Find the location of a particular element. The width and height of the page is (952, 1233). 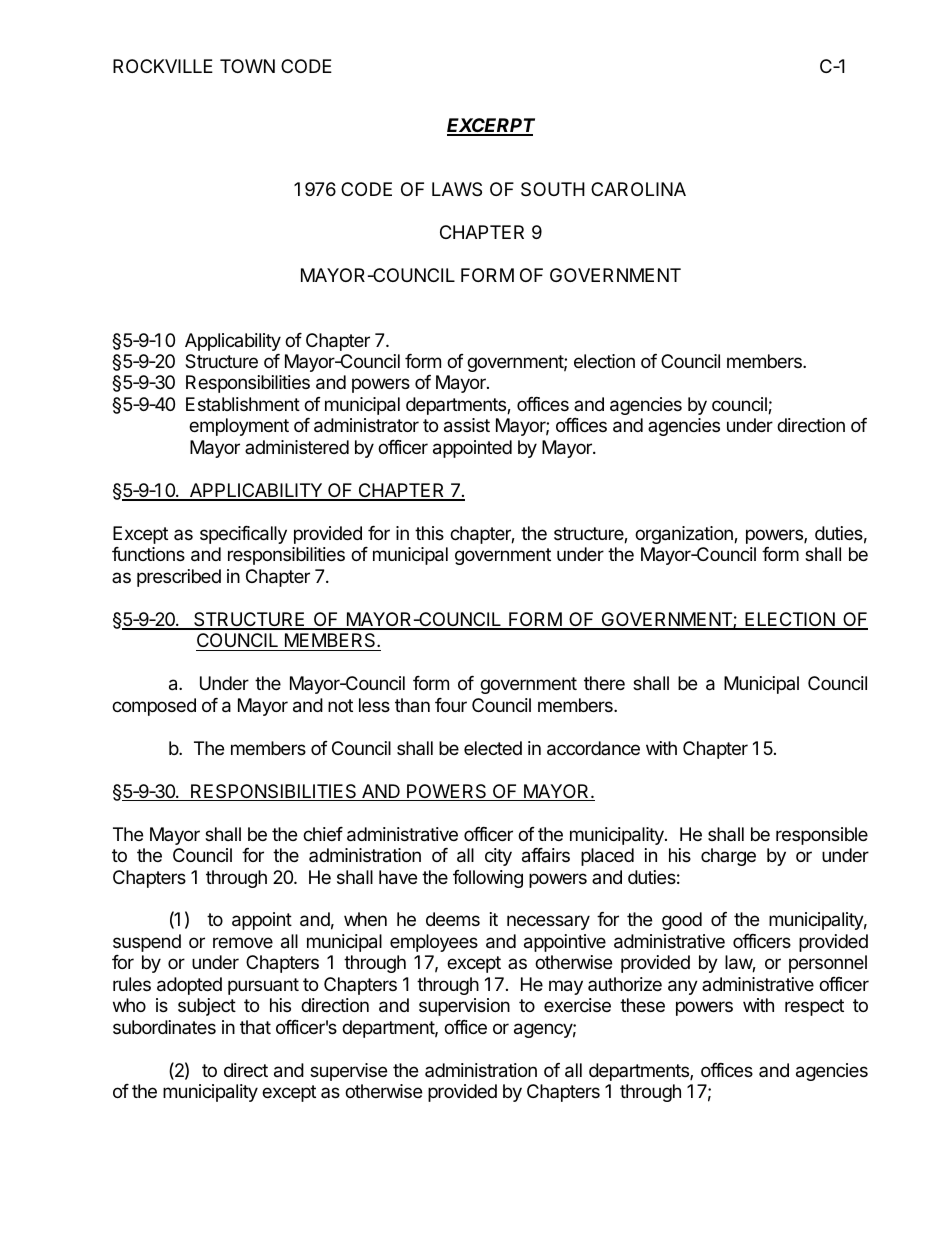

this is located at coordinates (429, 533).
